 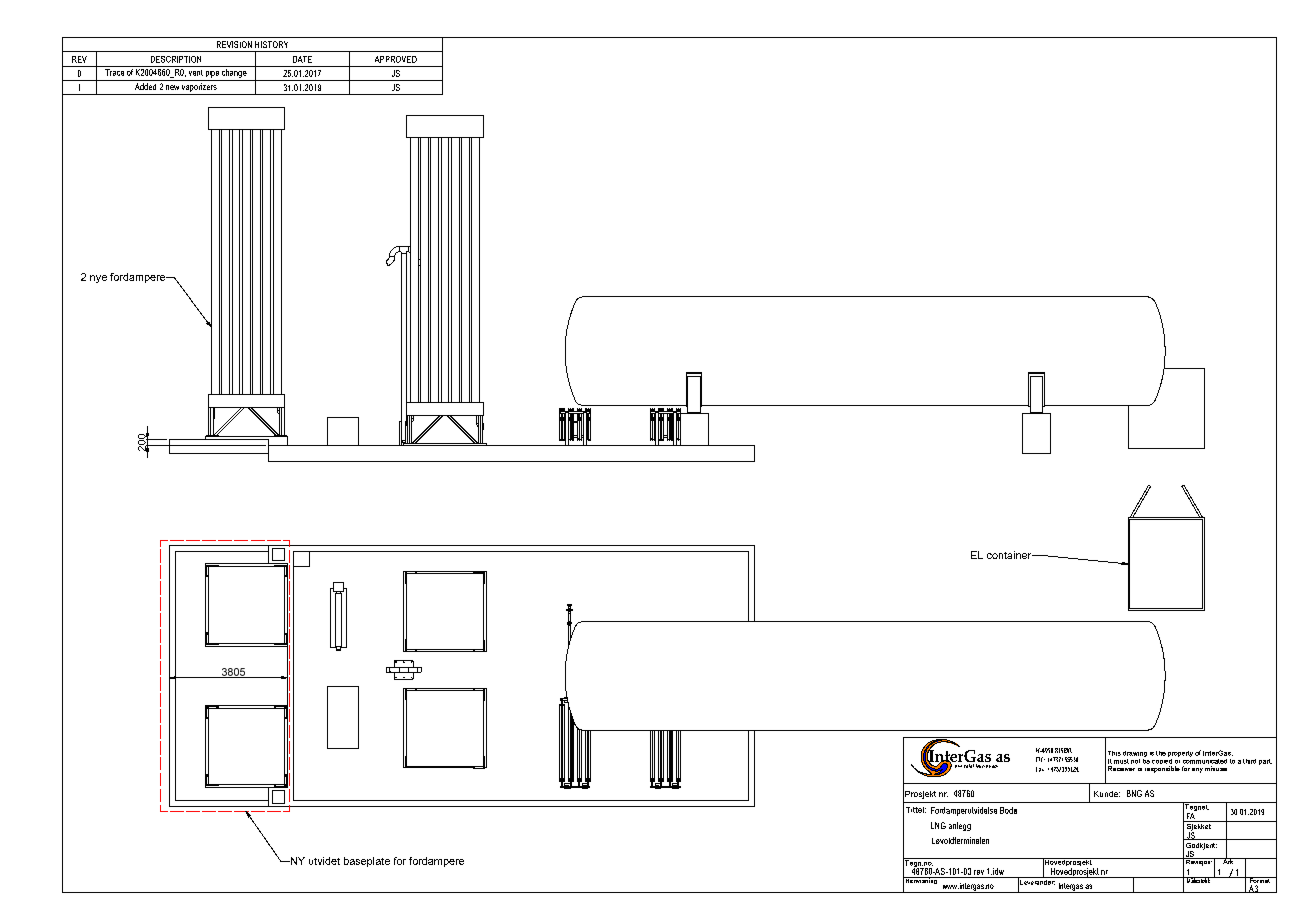 I want to click on baseplate, so click(x=367, y=862).
